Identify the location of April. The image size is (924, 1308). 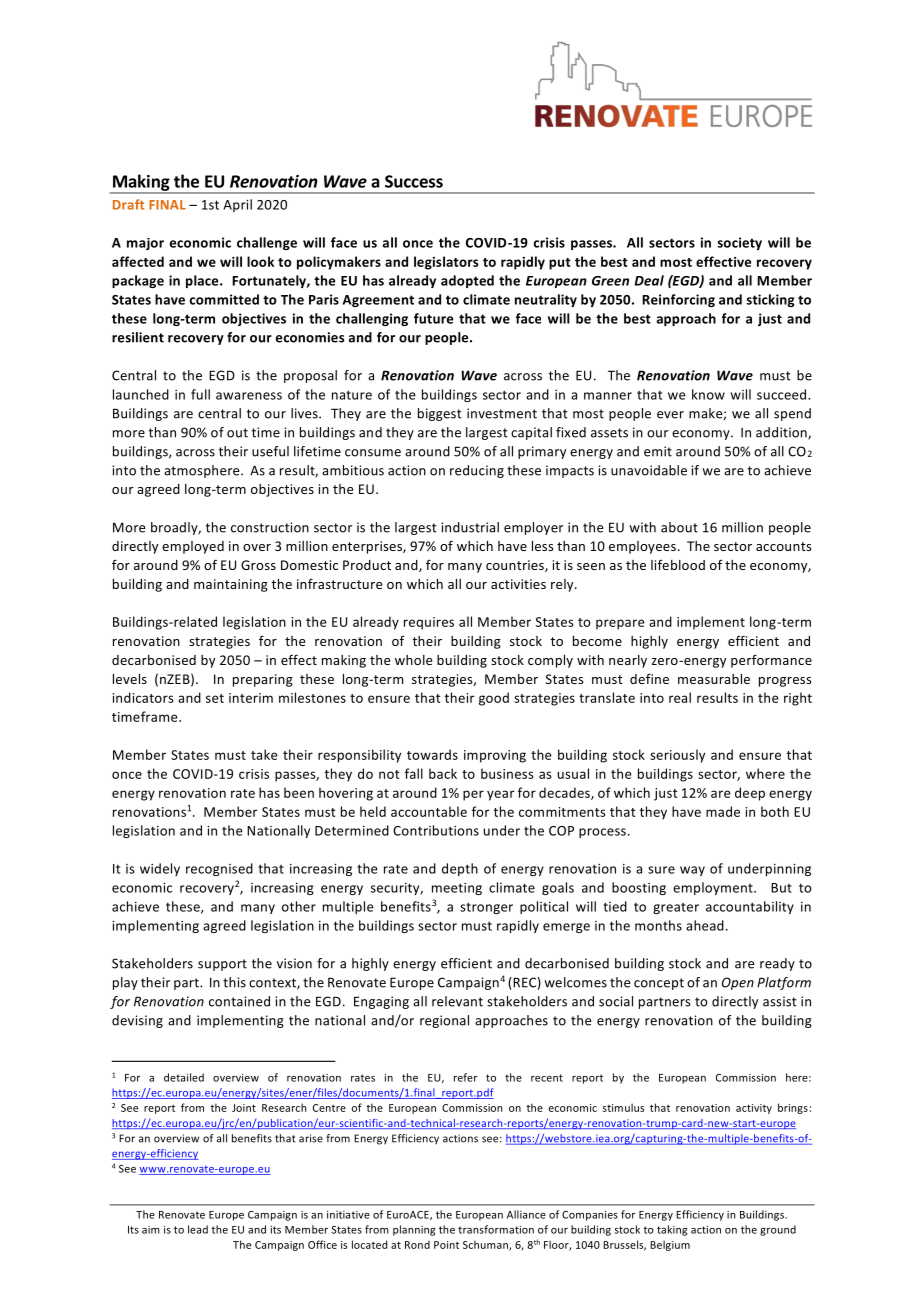
(237, 205).
